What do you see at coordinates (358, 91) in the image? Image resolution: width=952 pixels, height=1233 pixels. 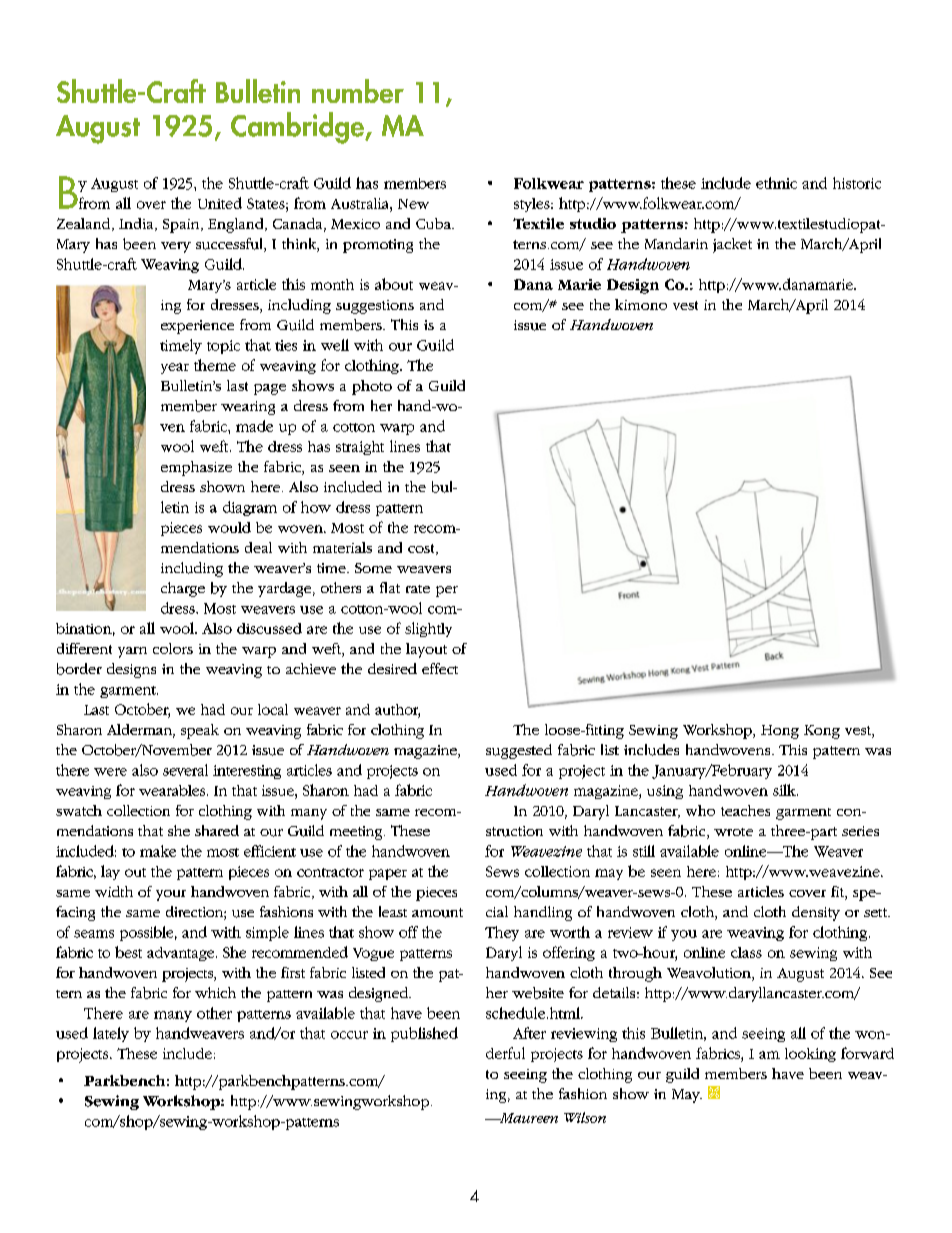 I see `number` at bounding box center [358, 91].
